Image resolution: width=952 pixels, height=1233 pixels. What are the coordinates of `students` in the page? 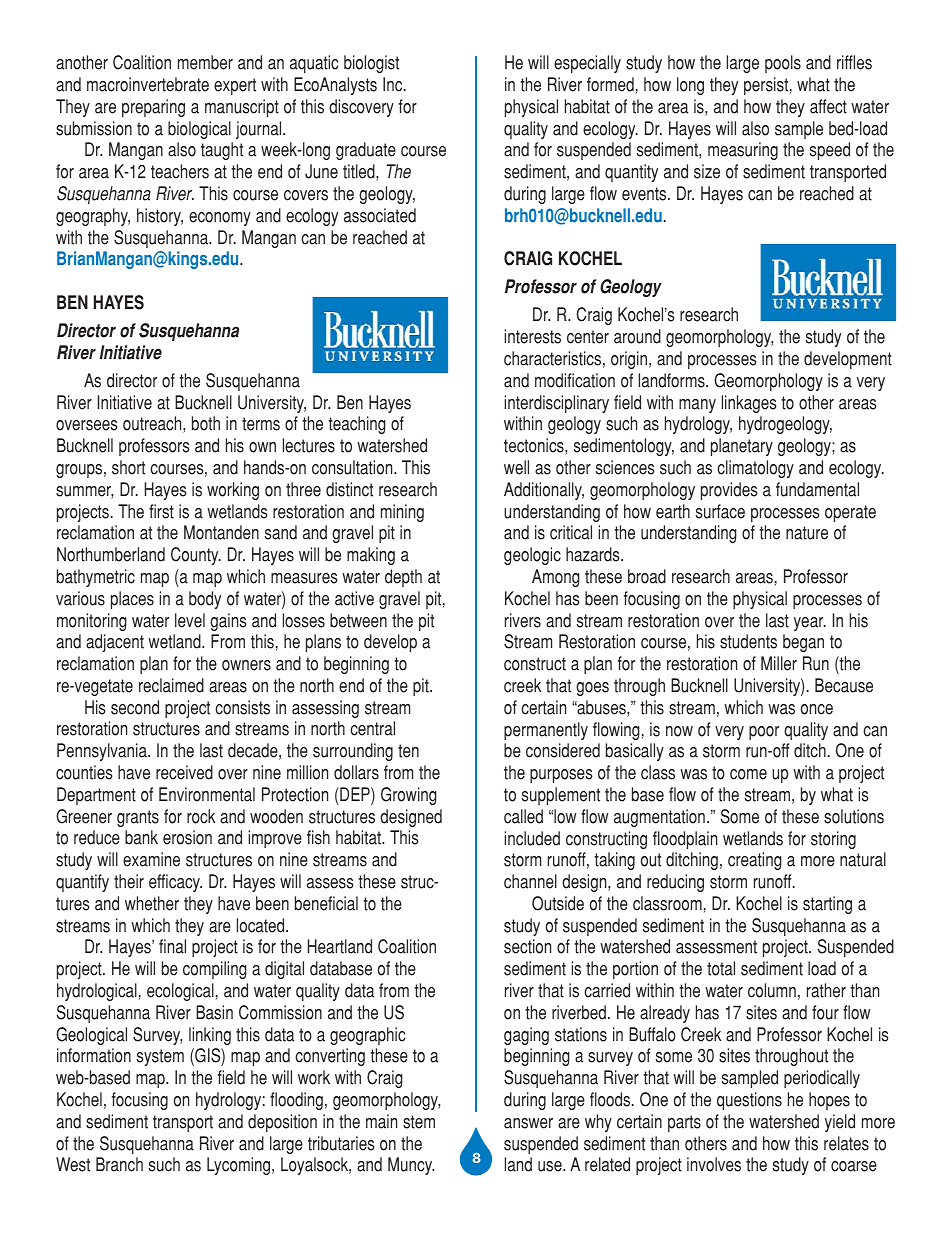 It's located at (748, 641).
